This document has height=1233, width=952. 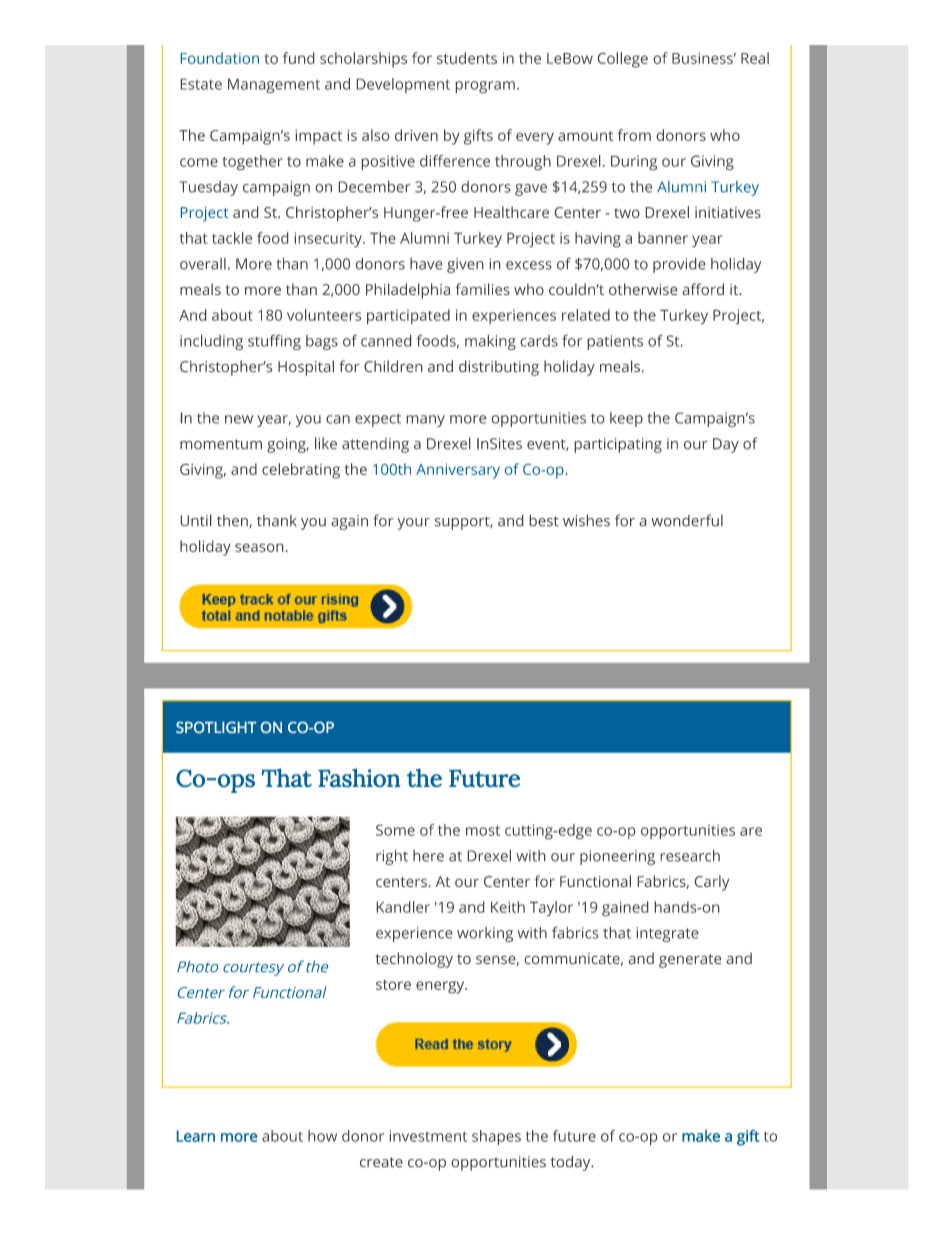 What do you see at coordinates (322, 1136) in the document?
I see `how` at bounding box center [322, 1136].
